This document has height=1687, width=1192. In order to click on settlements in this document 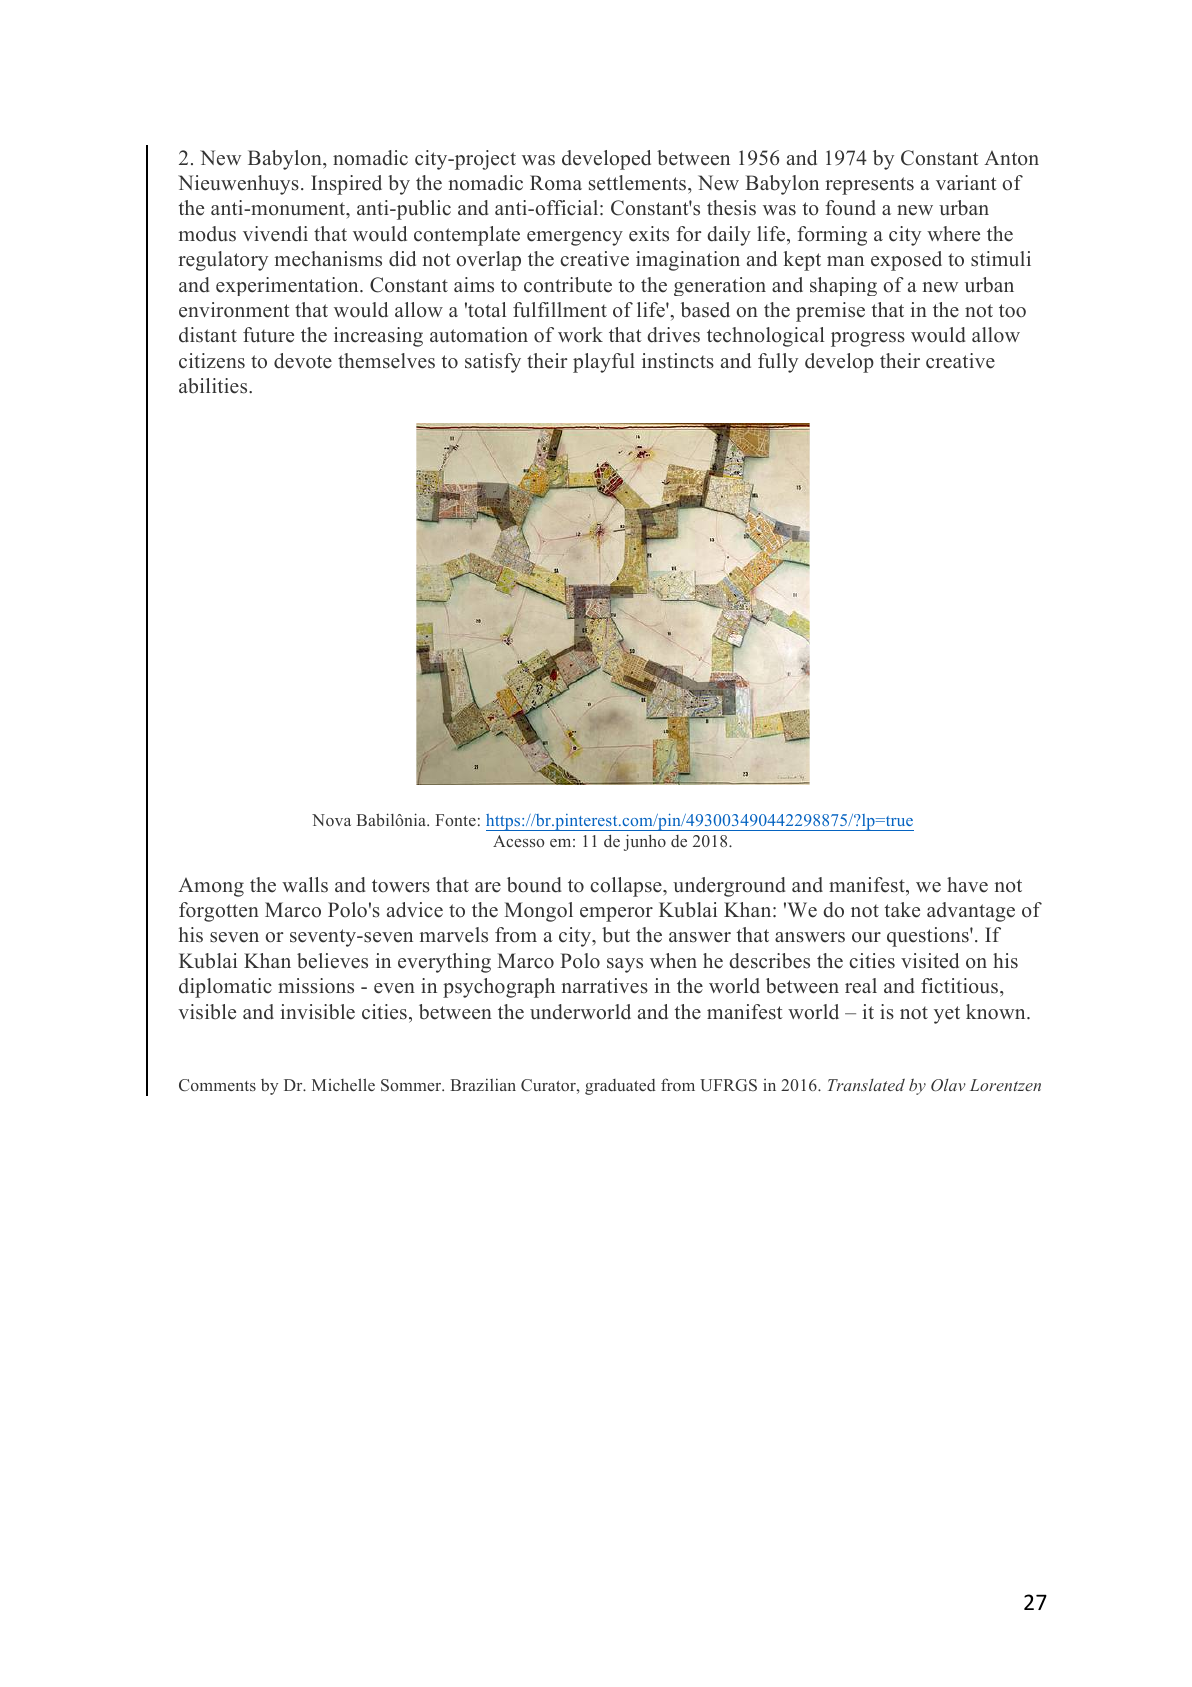, I will do `click(639, 183)`.
